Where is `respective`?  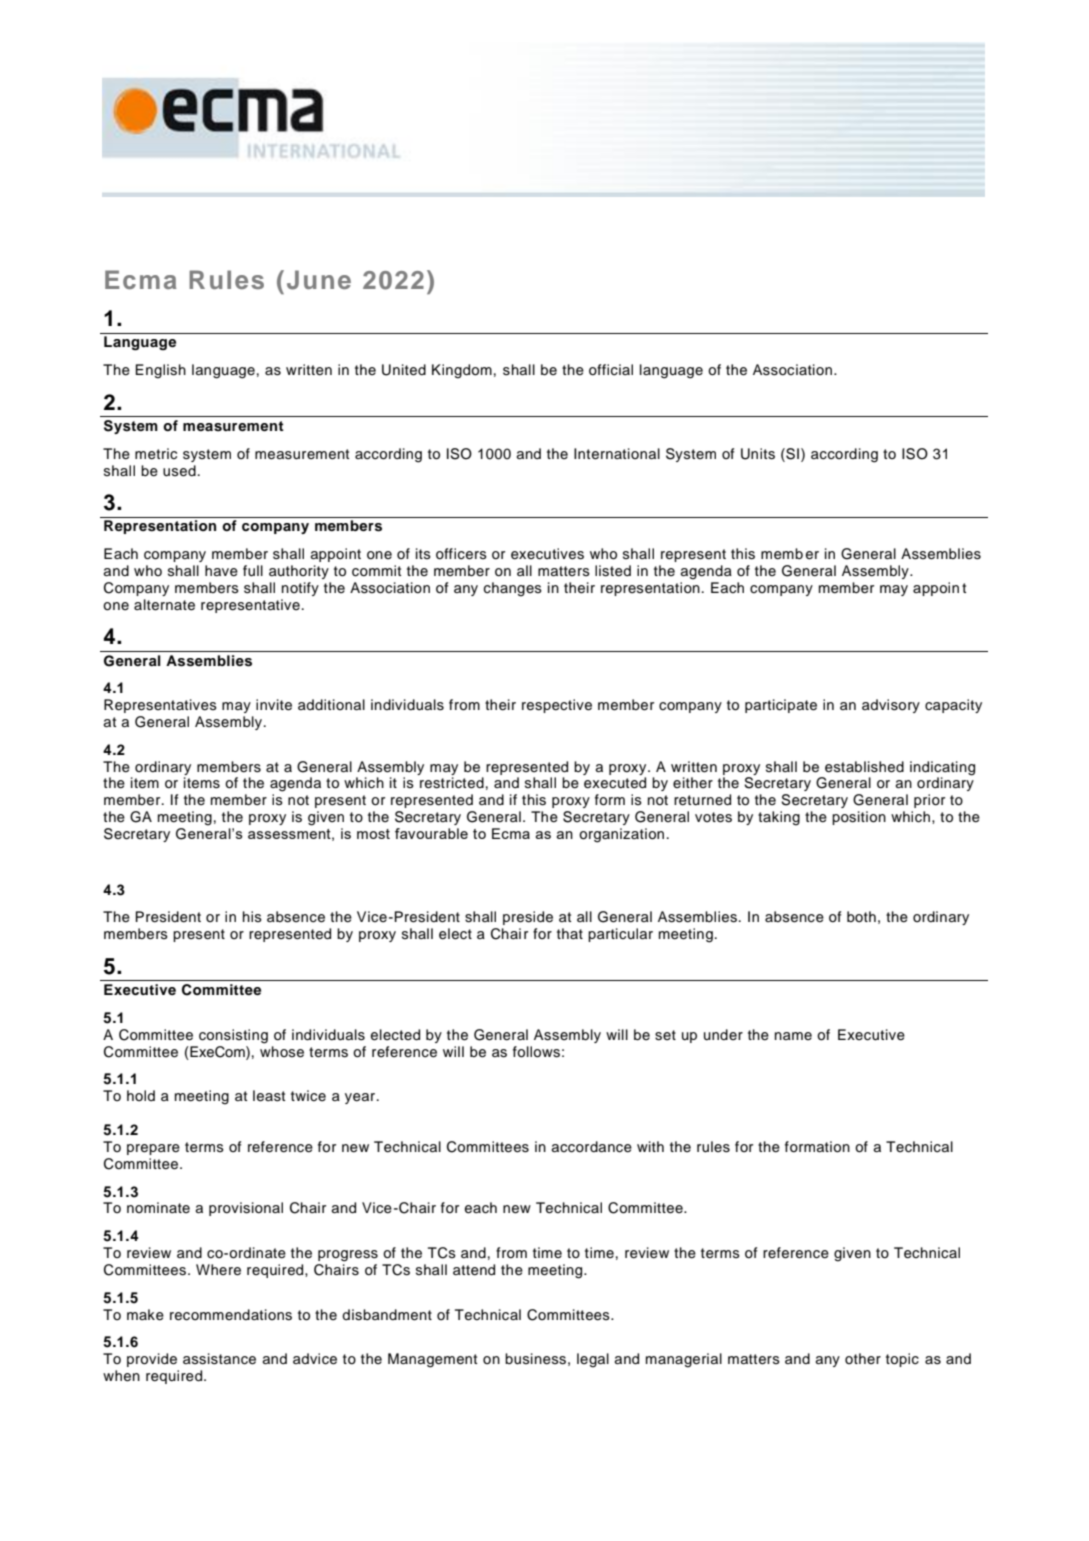 respective is located at coordinates (557, 706).
